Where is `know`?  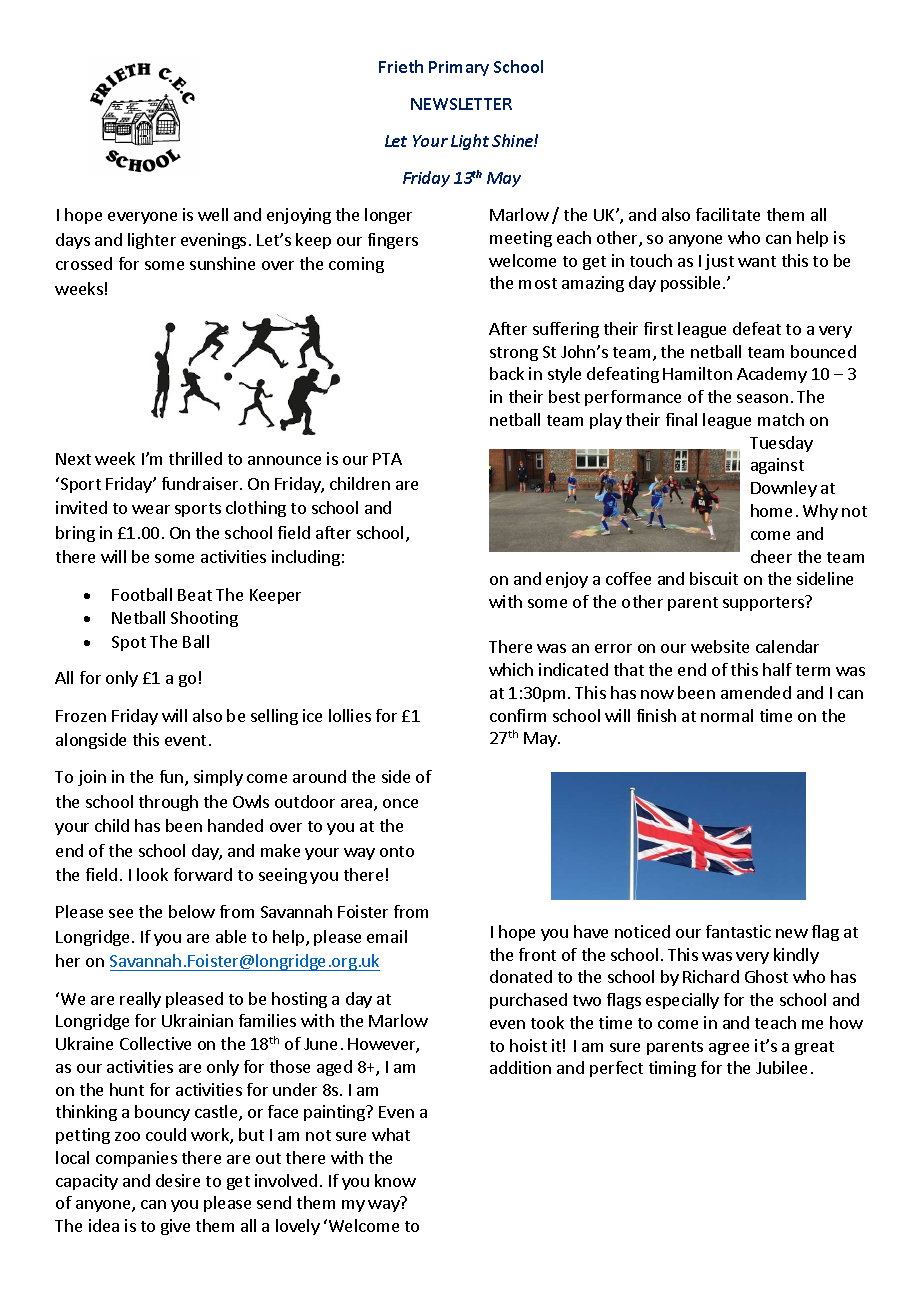 know is located at coordinates (395, 1180).
